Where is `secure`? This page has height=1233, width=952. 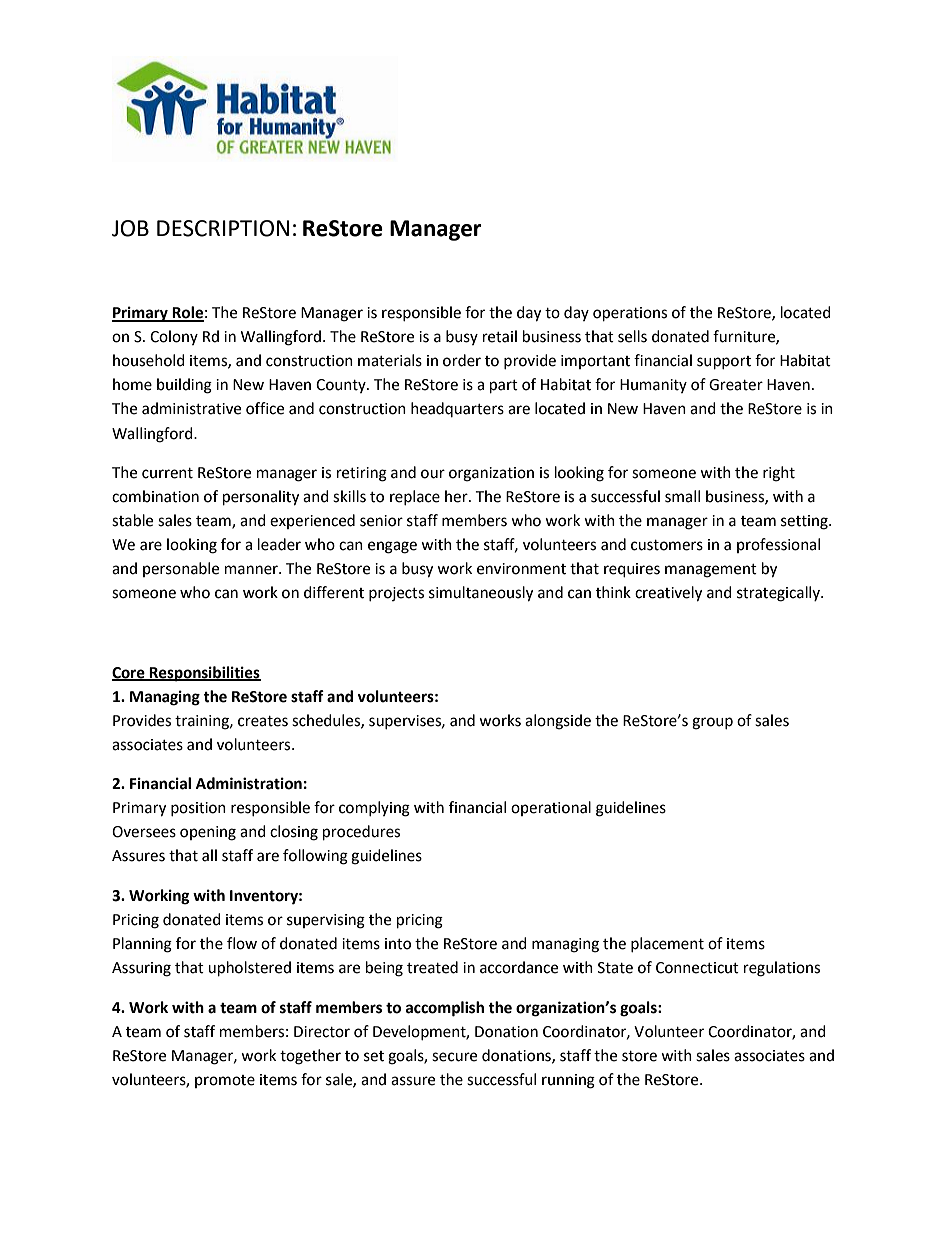
secure is located at coordinates (454, 1057).
